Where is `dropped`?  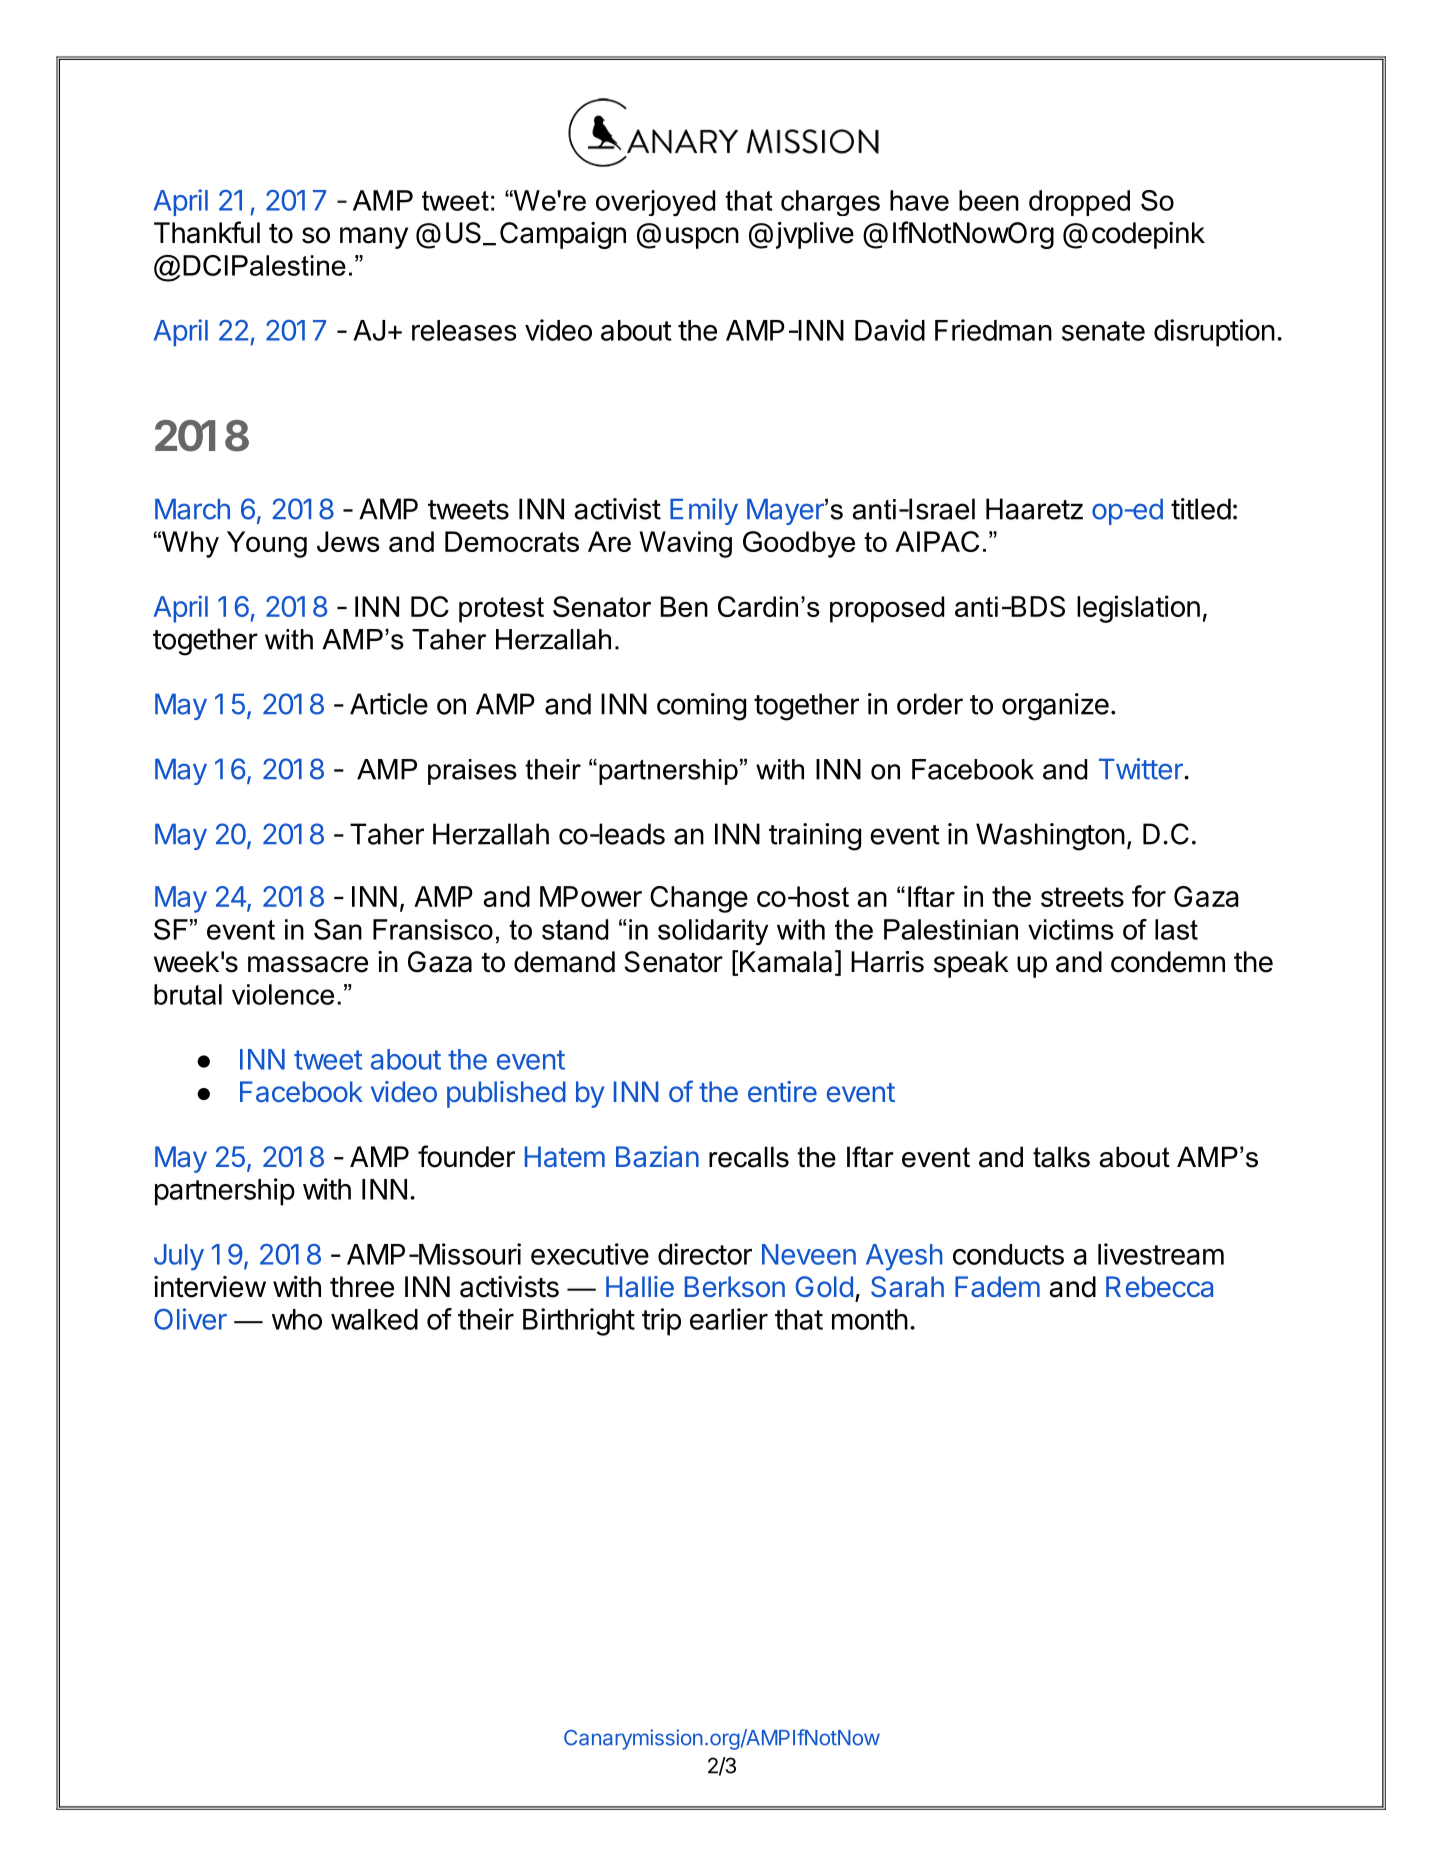
dropped is located at coordinates (1079, 203).
